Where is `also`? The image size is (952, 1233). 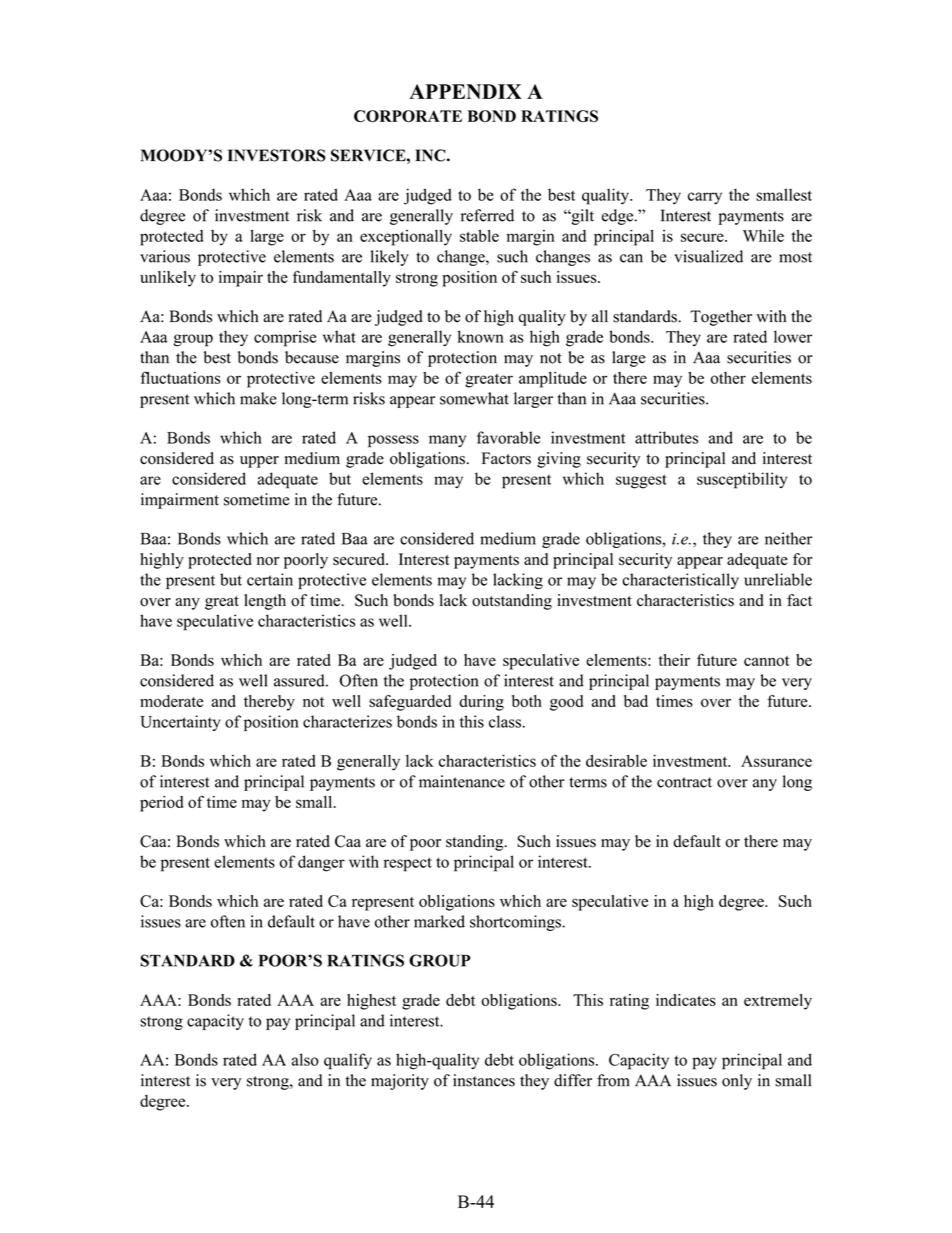 also is located at coordinates (305, 1059).
